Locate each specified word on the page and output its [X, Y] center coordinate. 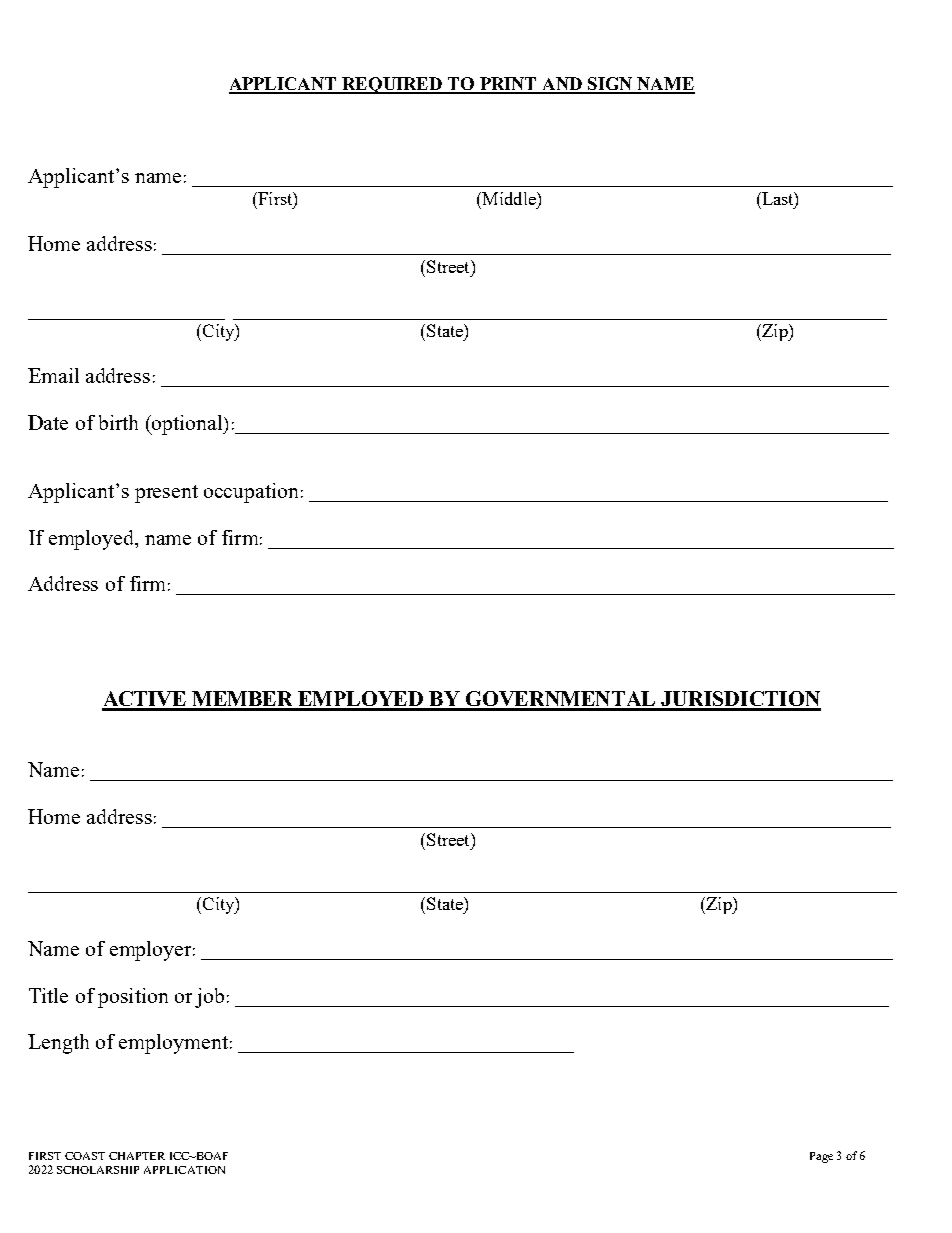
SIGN [610, 85]
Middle [509, 198]
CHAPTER [137, 1156]
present [166, 494]
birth [118, 422]
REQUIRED [392, 85]
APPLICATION [184, 1170]
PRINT [508, 85]
